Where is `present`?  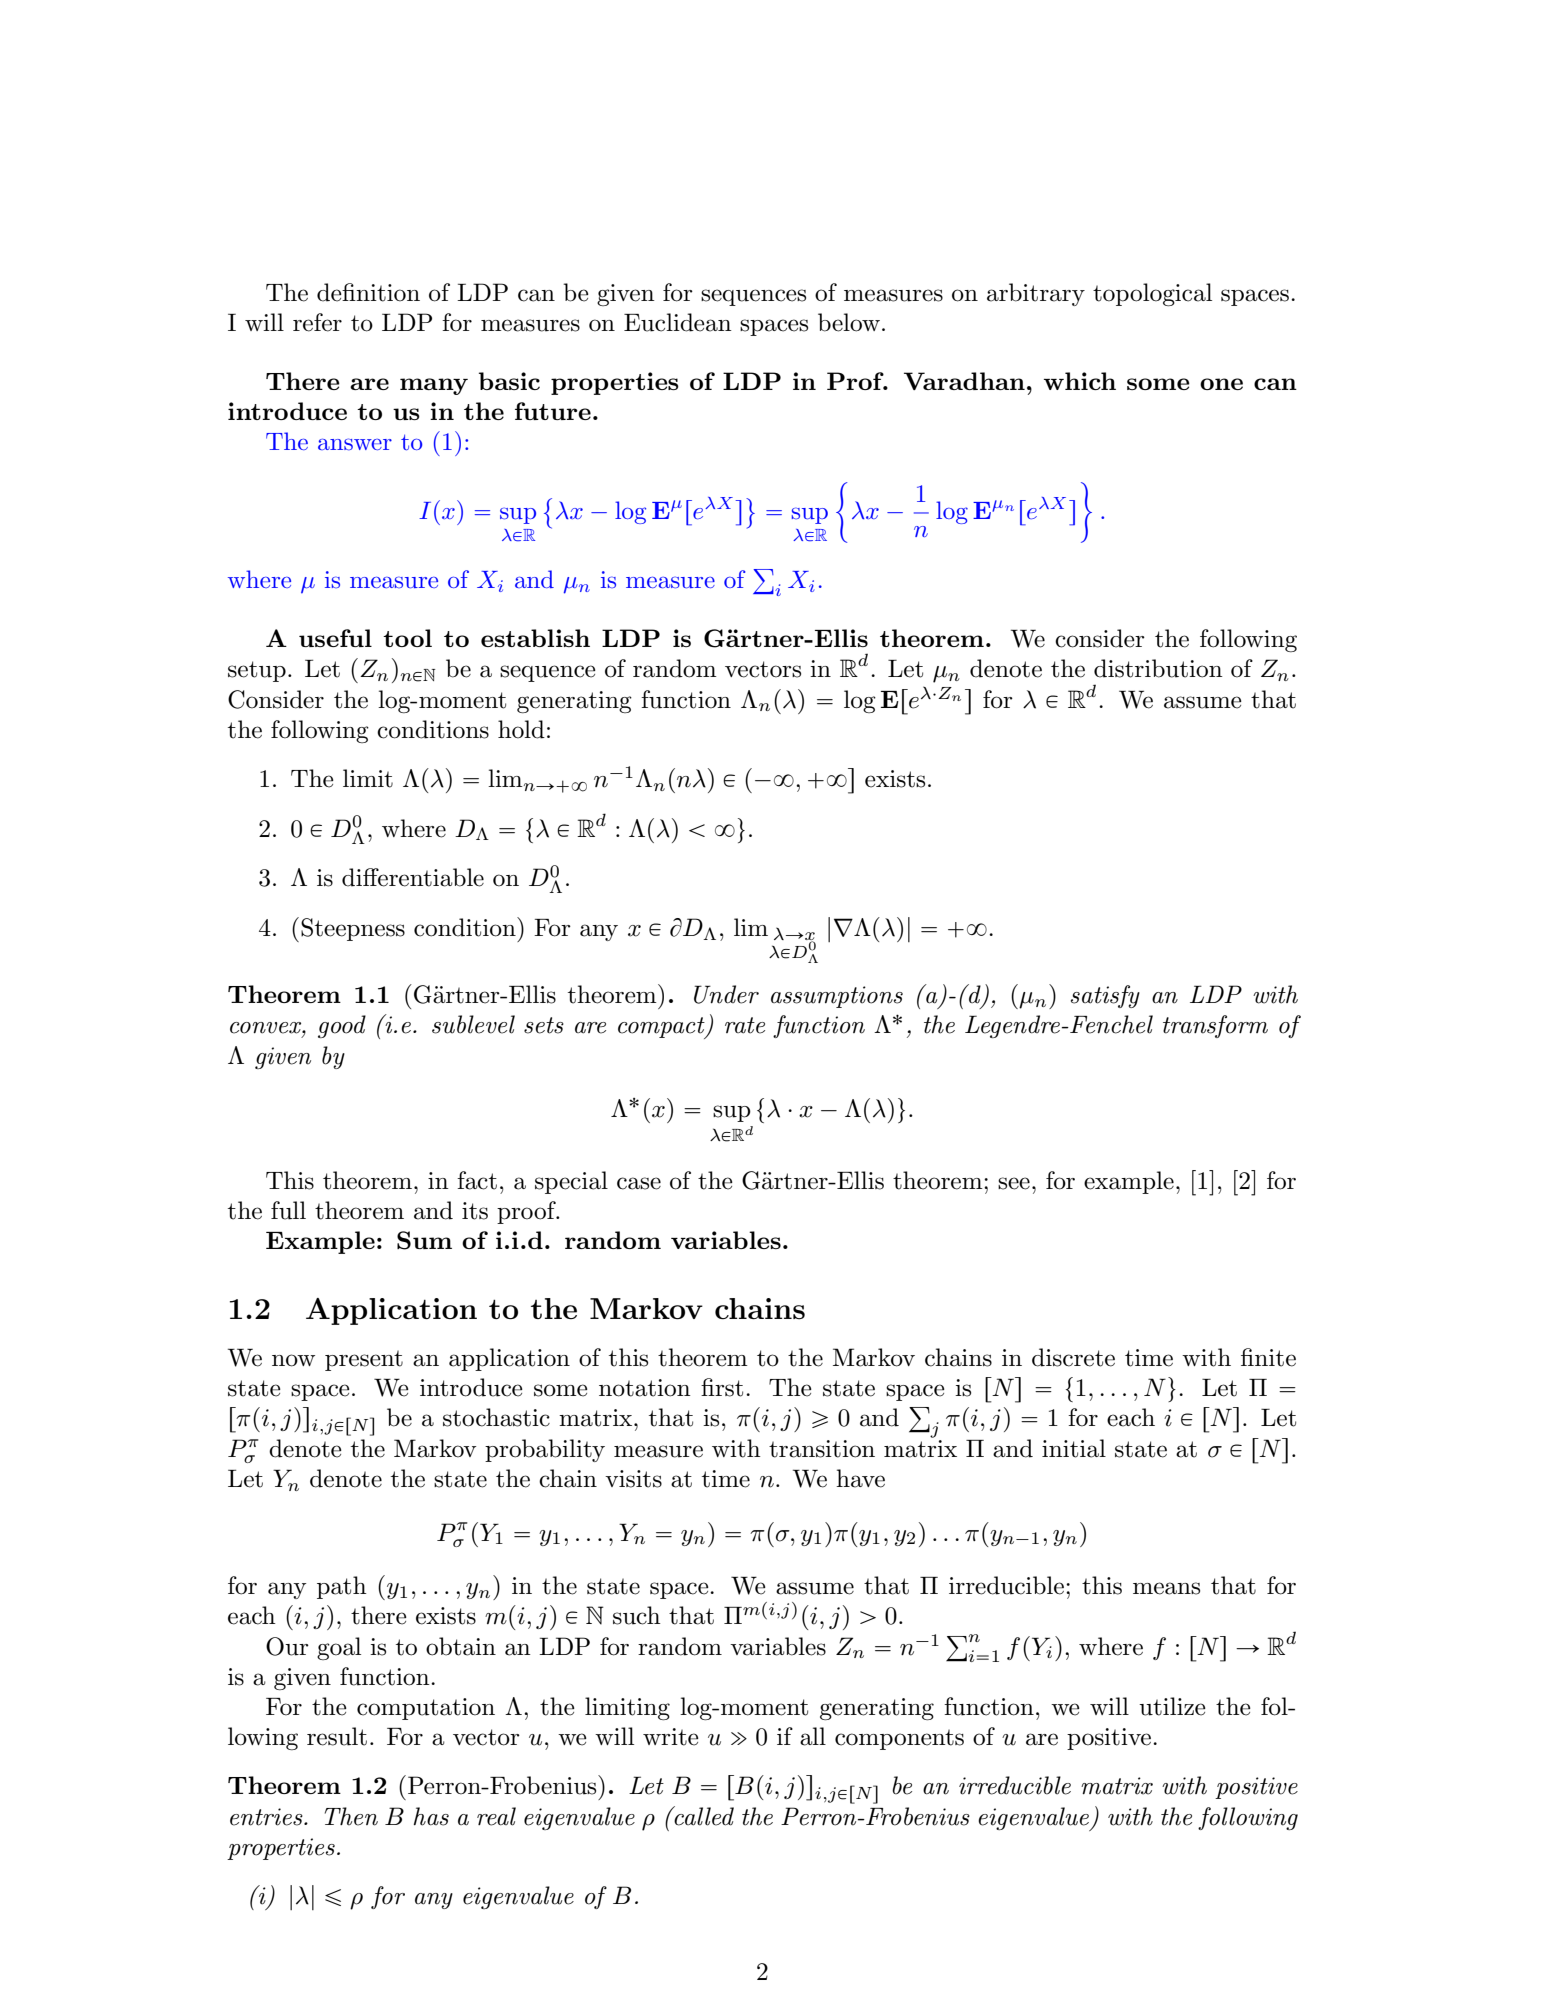 present is located at coordinates (364, 1360).
